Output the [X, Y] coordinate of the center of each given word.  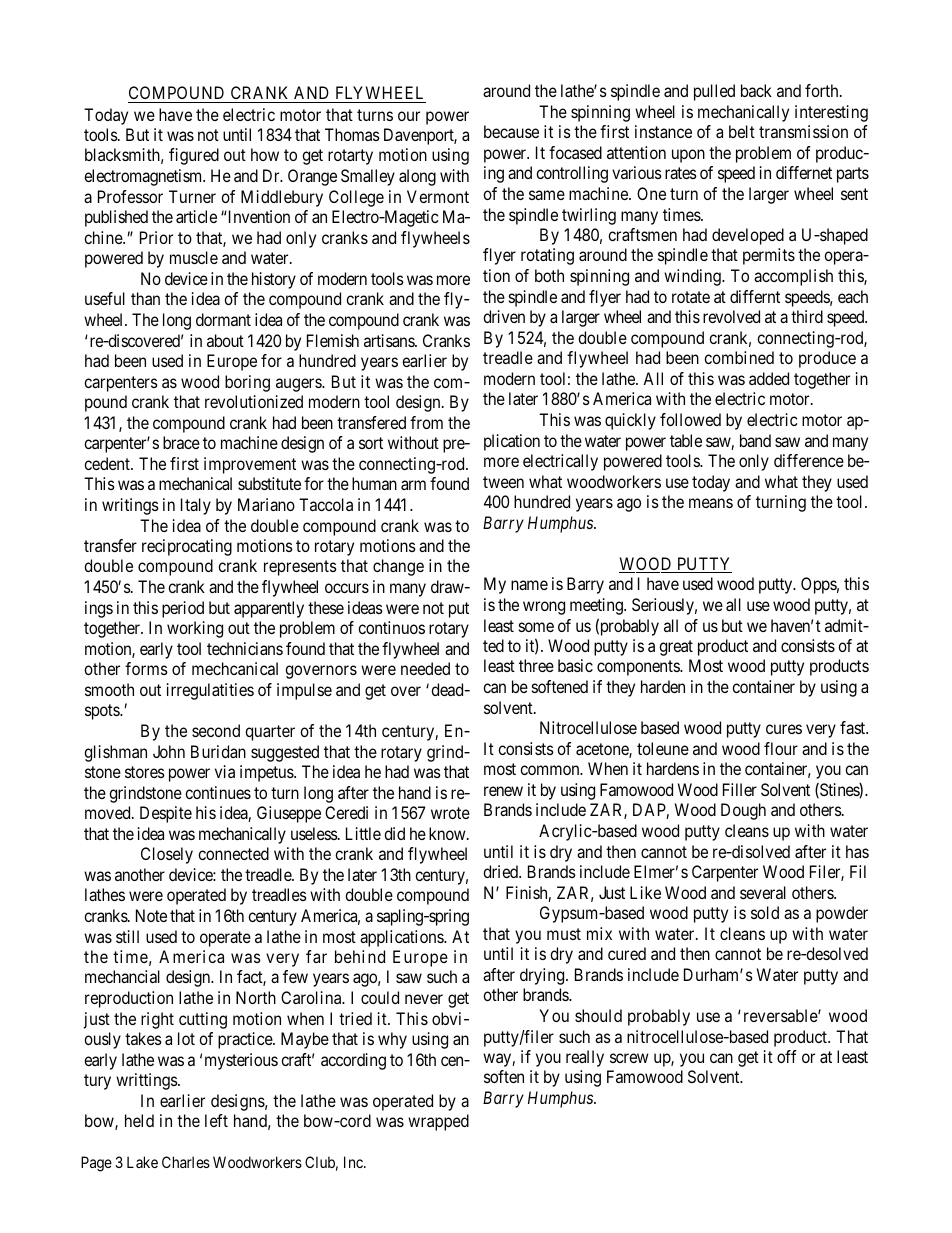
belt [742, 131]
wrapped [438, 1122]
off [787, 1056]
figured [194, 156]
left [216, 1120]
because [511, 131]
